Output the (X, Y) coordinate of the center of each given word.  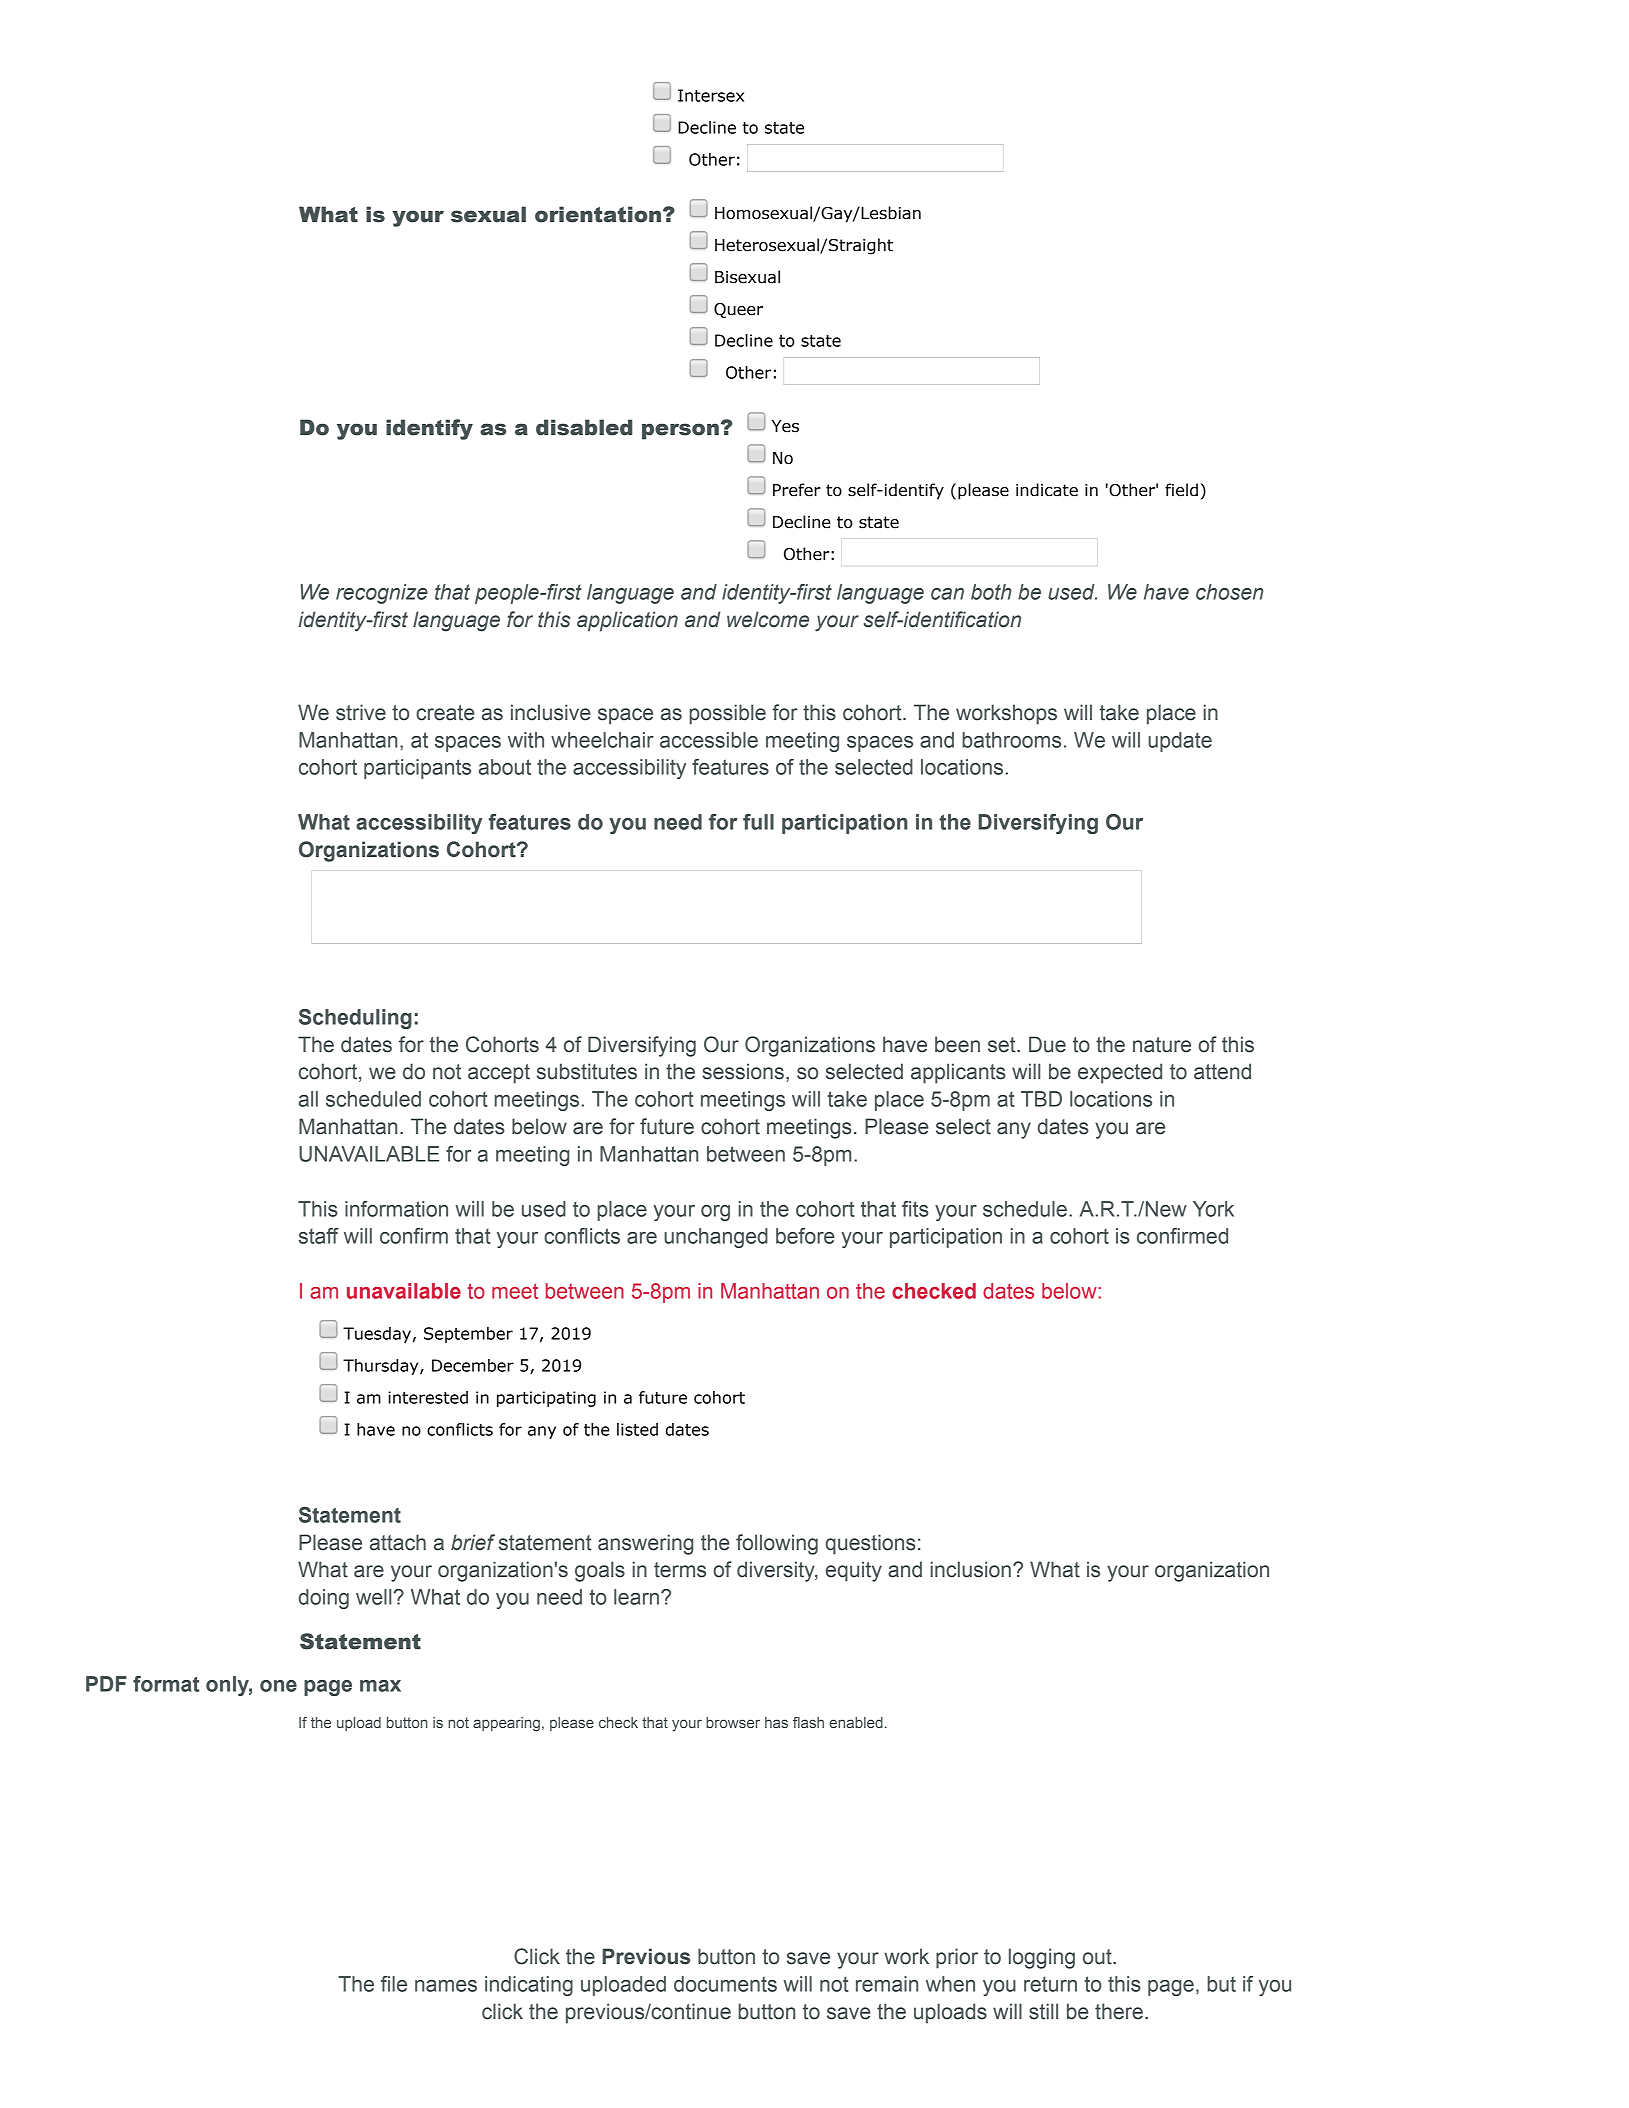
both (991, 592)
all (308, 1099)
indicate (1047, 490)
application (627, 621)
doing (323, 1599)
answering (646, 1544)
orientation (598, 214)
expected (1120, 1073)
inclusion (971, 1569)
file (394, 1984)
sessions (743, 1071)
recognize (382, 594)
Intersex (711, 95)
